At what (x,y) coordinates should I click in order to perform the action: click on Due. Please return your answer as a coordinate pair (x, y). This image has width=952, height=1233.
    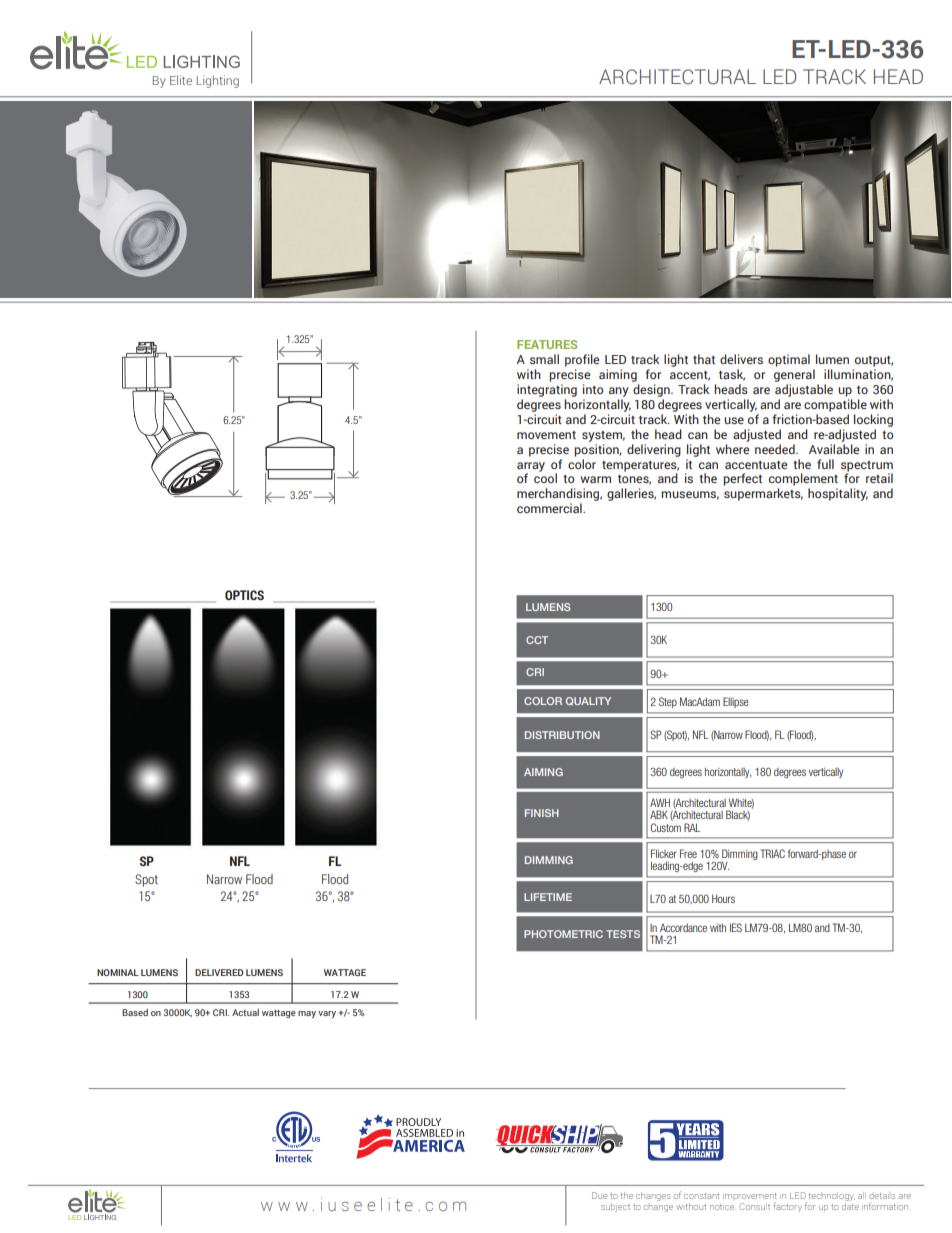
    Looking at the image, I should click on (599, 1195).
